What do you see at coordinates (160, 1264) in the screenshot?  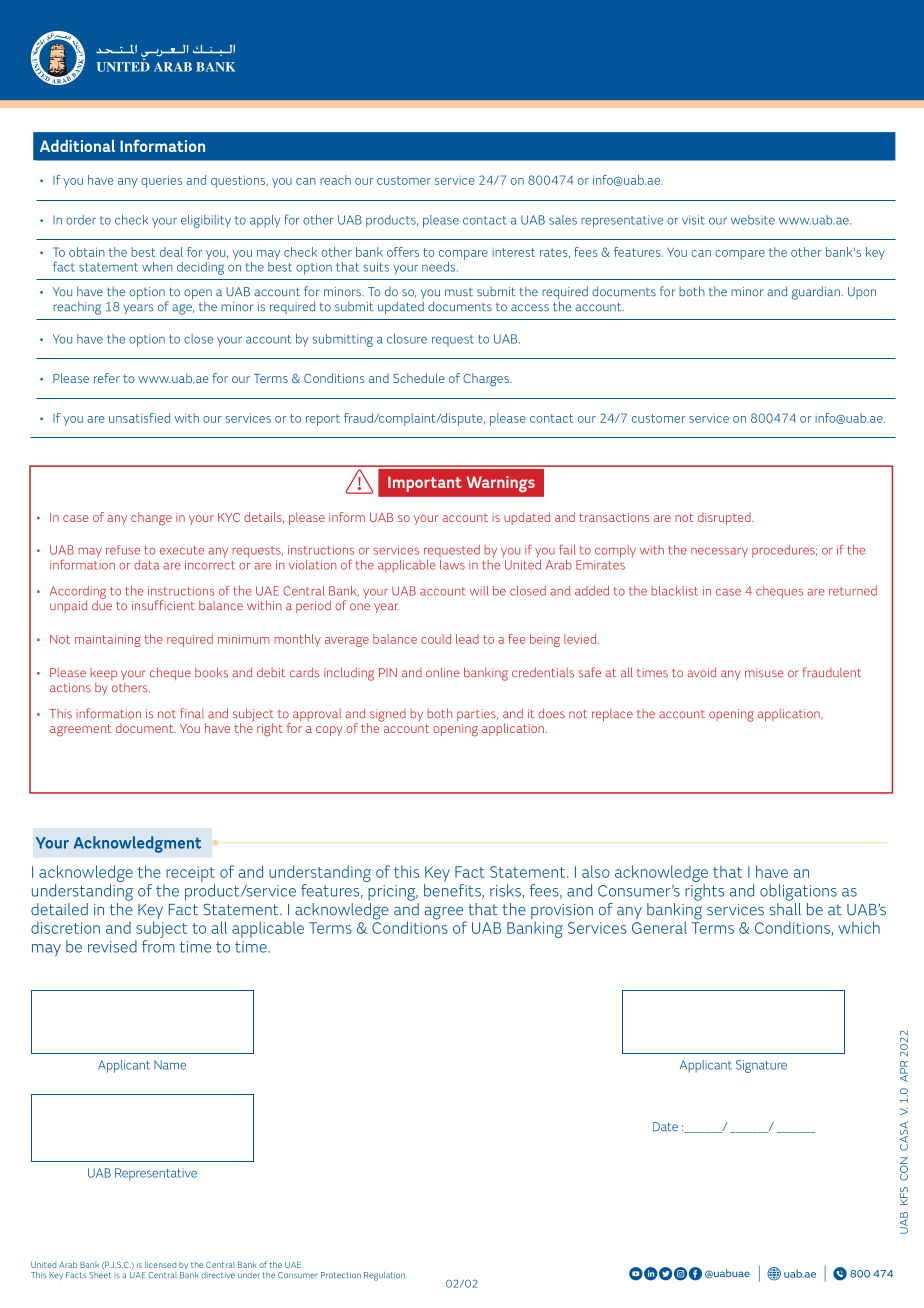 I see `licensed` at bounding box center [160, 1264].
